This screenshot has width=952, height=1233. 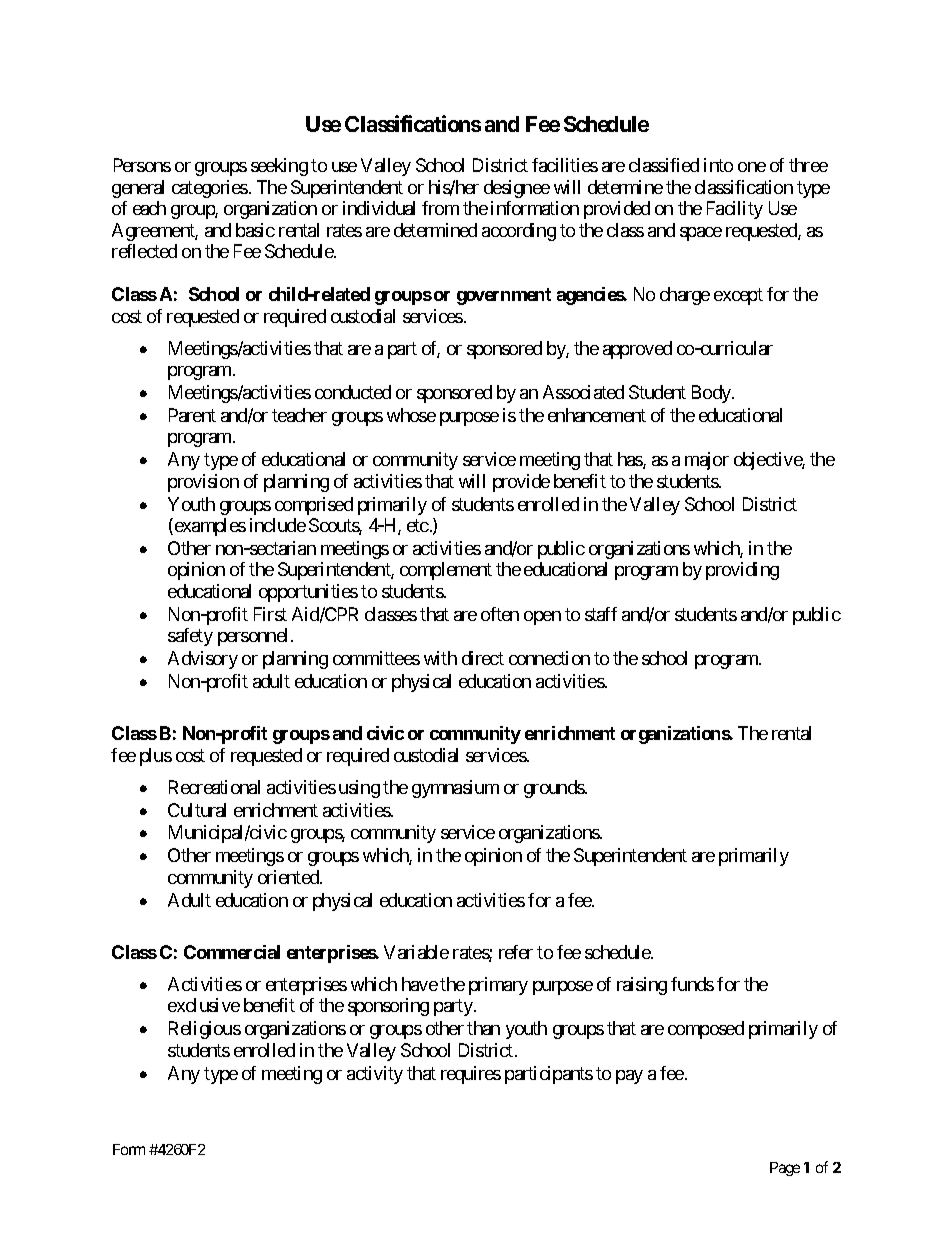 What do you see at coordinates (707, 461) in the screenshot?
I see `major` at bounding box center [707, 461].
